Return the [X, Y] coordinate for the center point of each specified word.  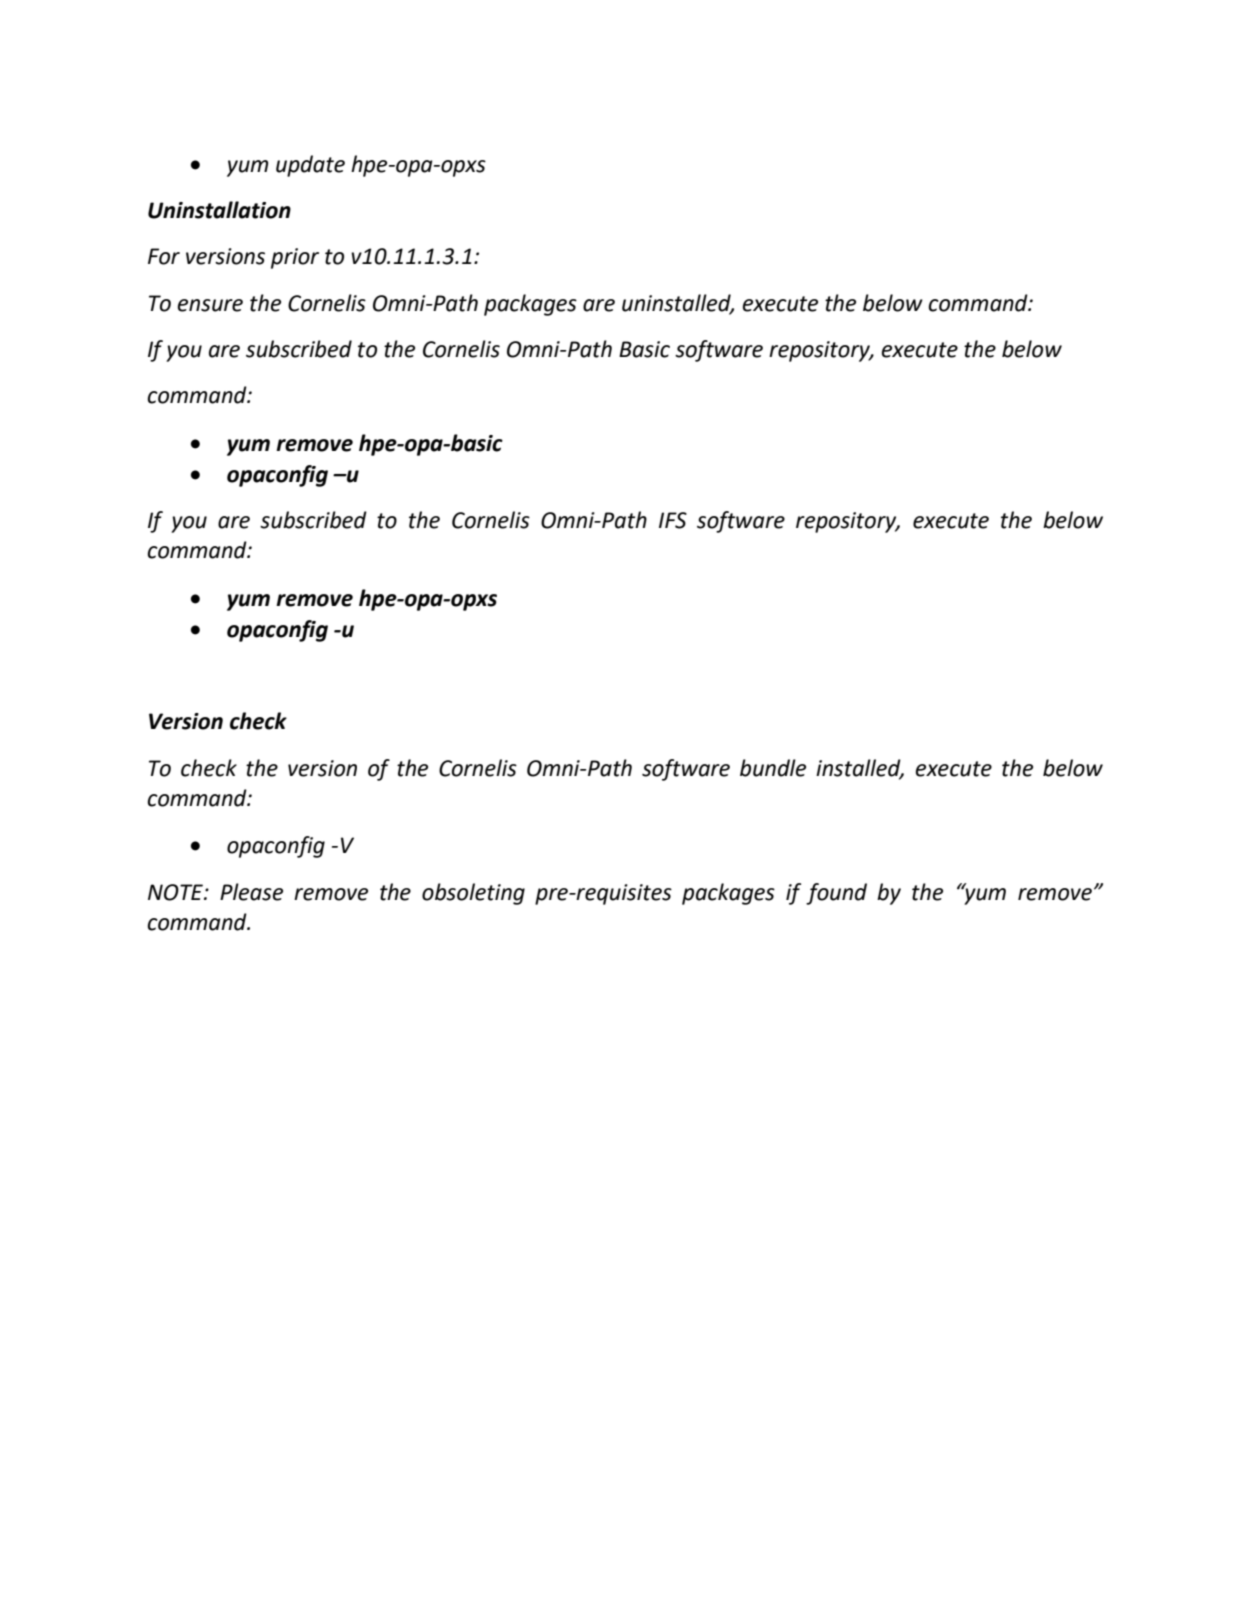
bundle [773, 768]
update [310, 166]
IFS [673, 520]
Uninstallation [219, 210]
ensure [210, 305]
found [836, 894]
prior [295, 258]
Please [251, 892]
